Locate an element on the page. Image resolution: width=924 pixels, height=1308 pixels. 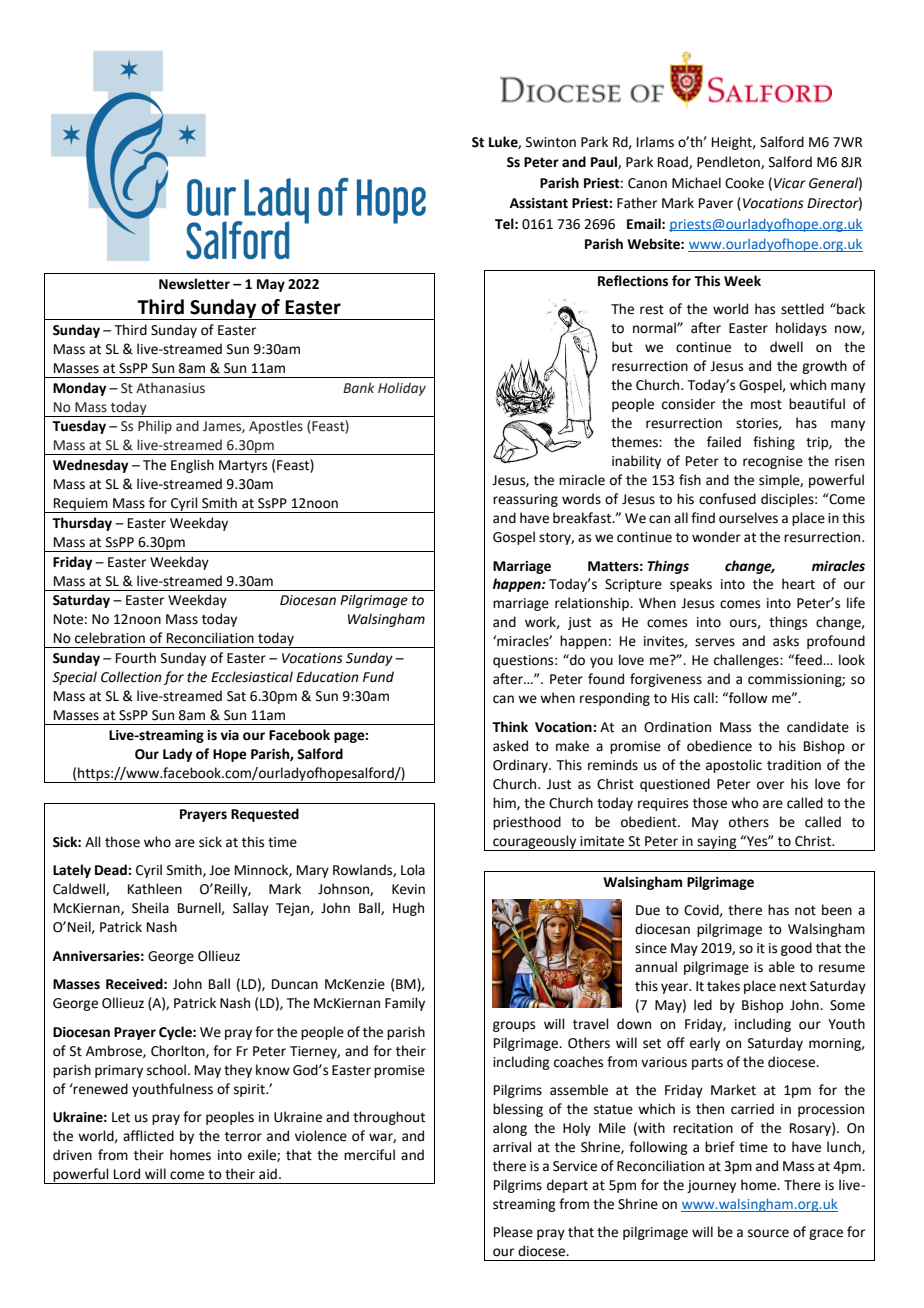
able is located at coordinates (782, 967).
